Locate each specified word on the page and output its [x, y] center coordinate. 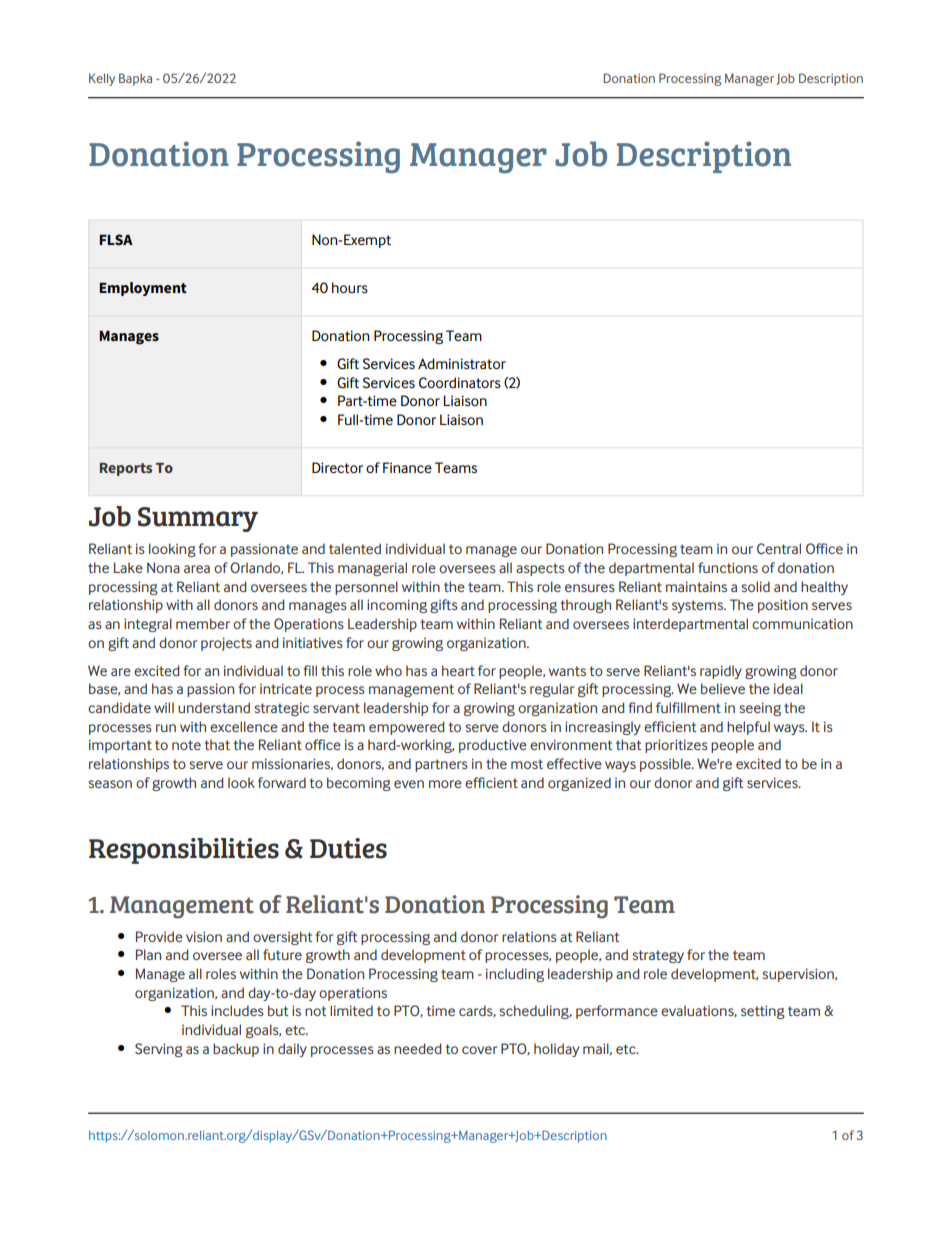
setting [763, 1012]
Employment [143, 289]
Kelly [102, 79]
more [445, 784]
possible [666, 765]
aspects [540, 569]
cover [479, 1050]
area [197, 569]
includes [237, 1010]
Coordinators [460, 383]
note [186, 745]
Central [779, 548]
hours [350, 287]
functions [728, 567]
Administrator [462, 363]
